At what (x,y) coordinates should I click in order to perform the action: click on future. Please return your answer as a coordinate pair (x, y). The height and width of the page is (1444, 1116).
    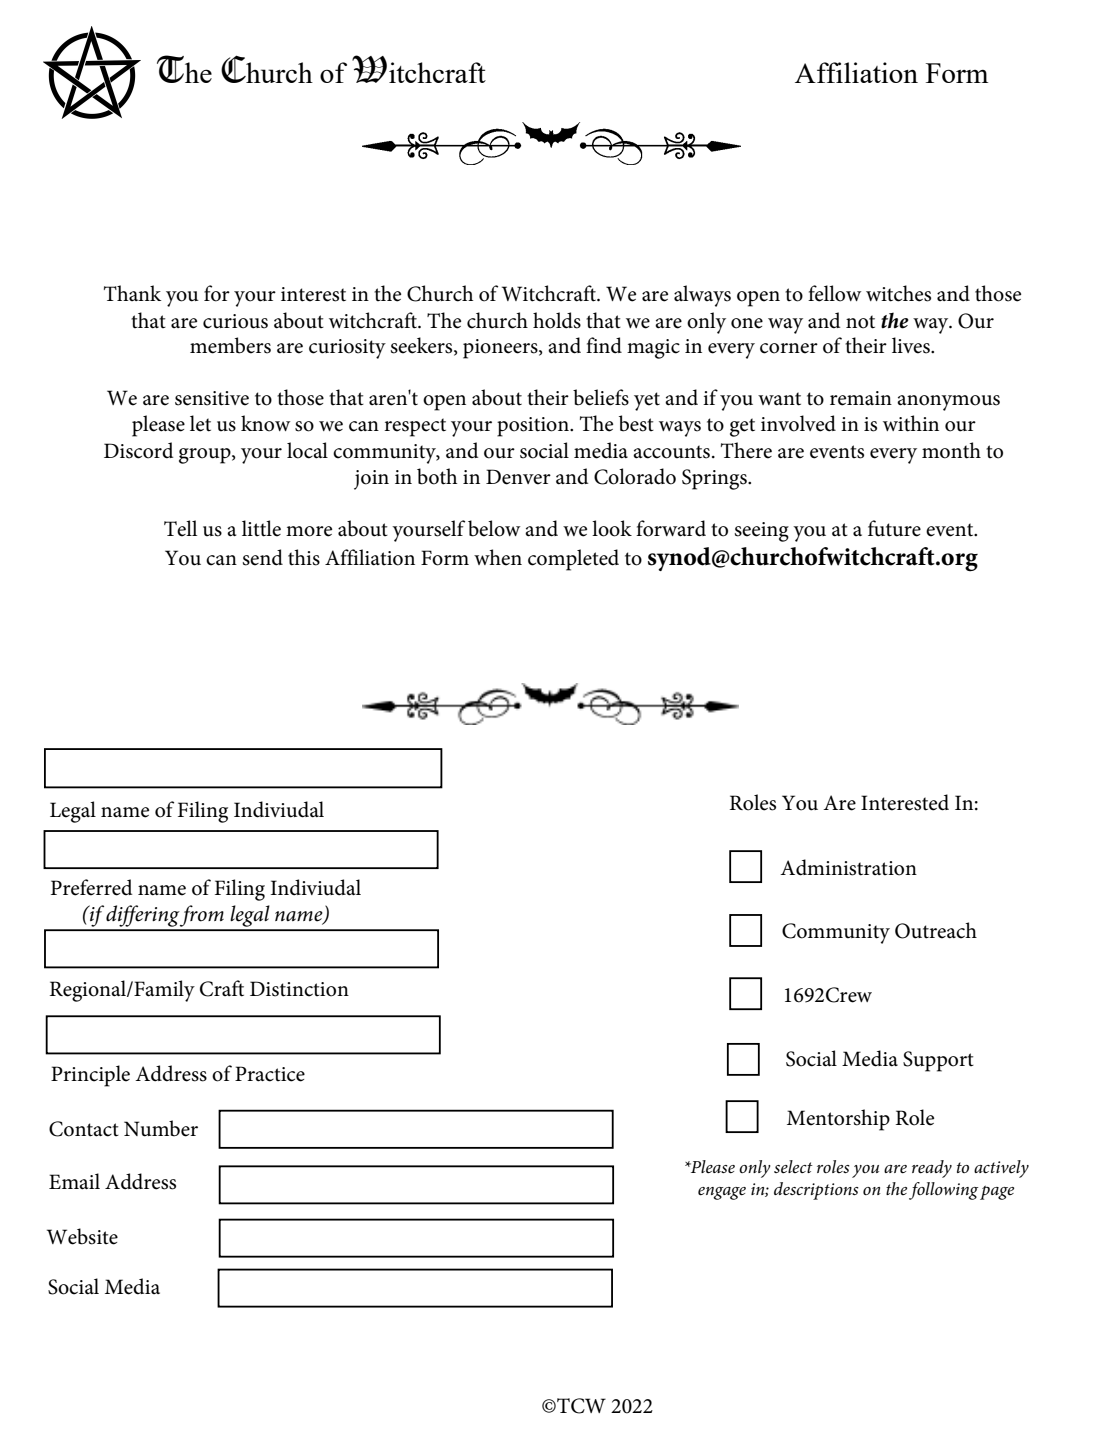
    Looking at the image, I should click on (894, 528).
